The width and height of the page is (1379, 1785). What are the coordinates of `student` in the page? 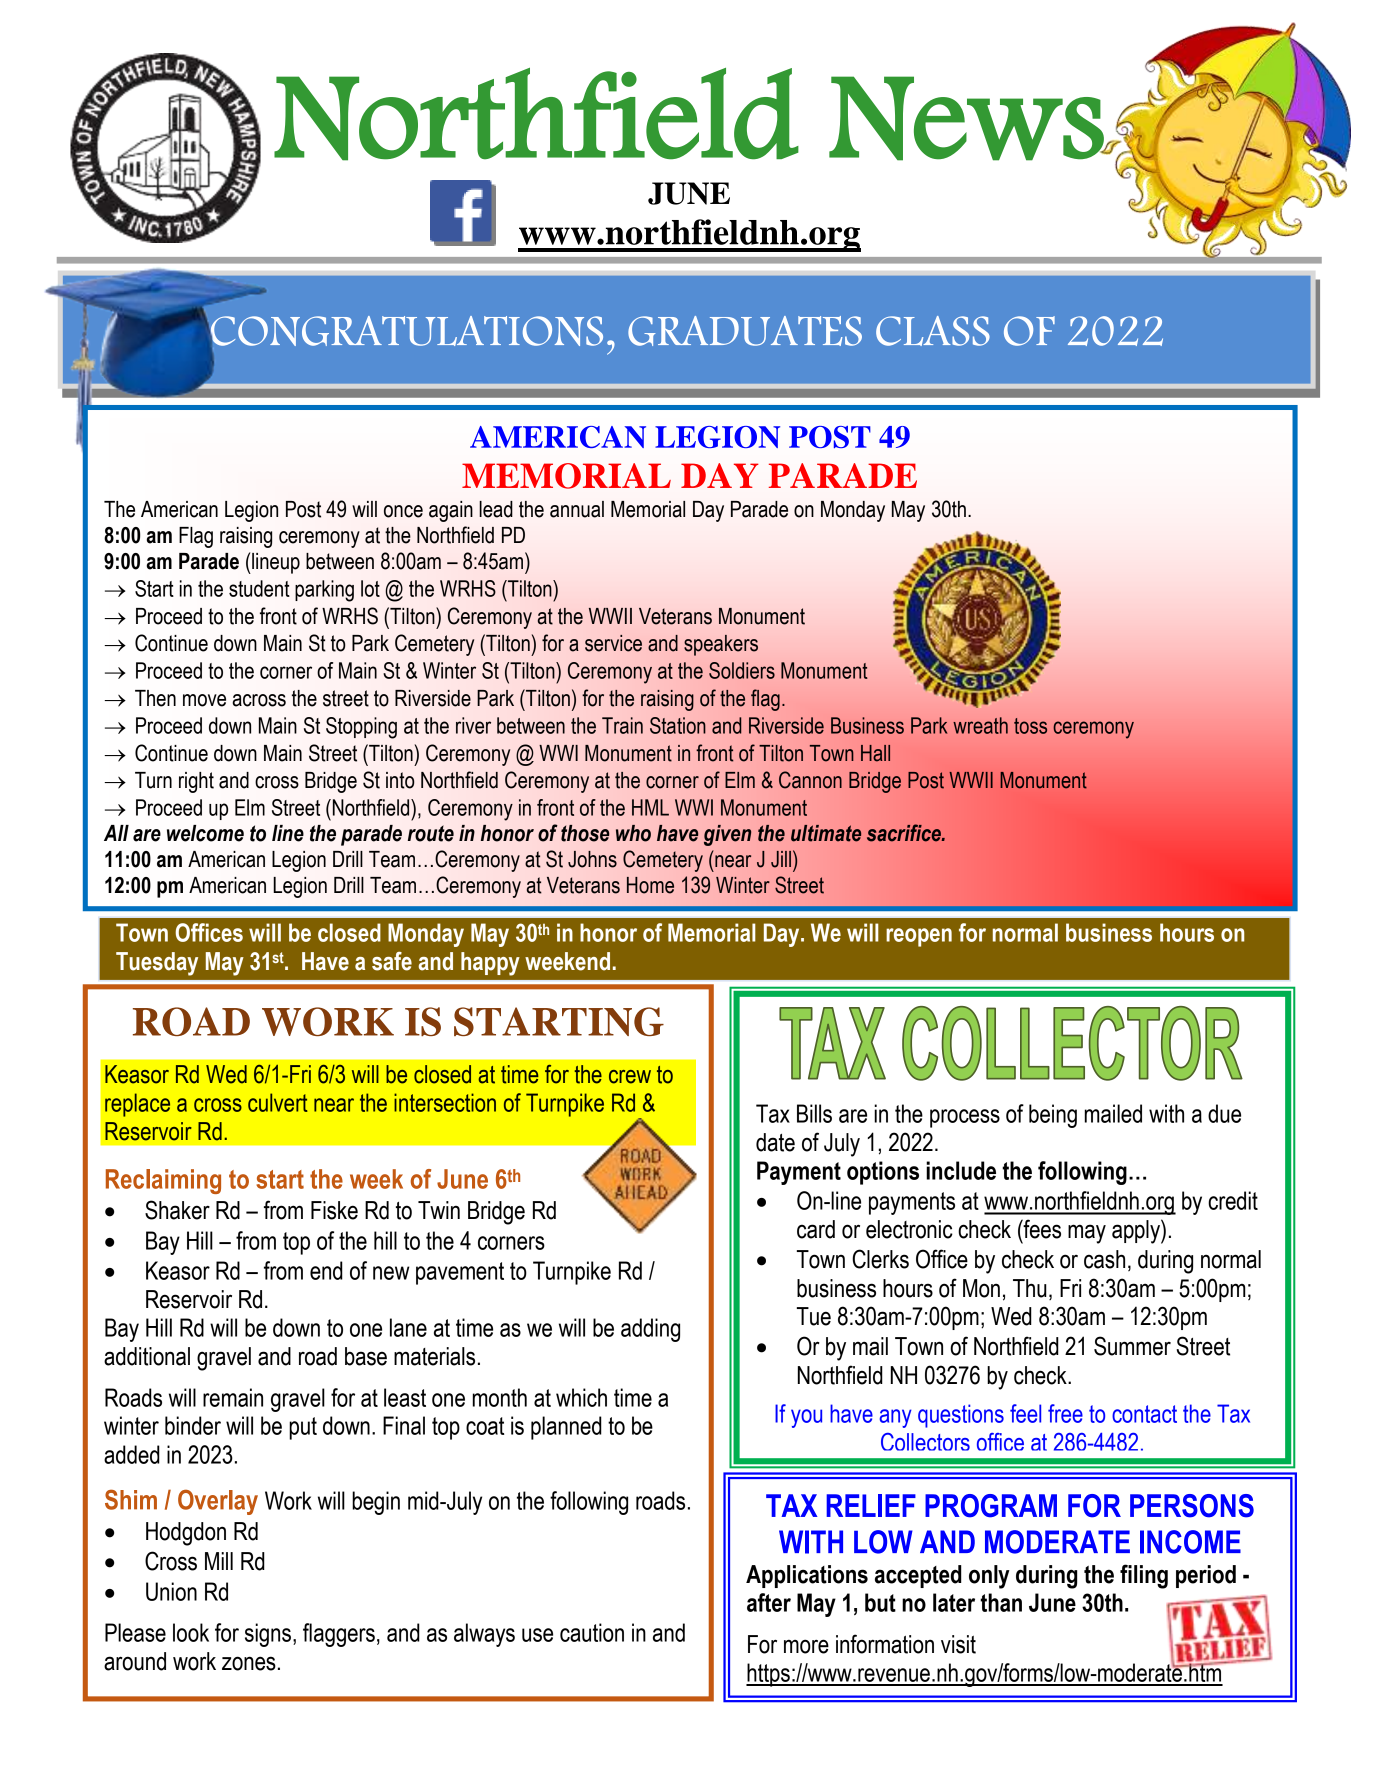 It's located at (259, 588).
